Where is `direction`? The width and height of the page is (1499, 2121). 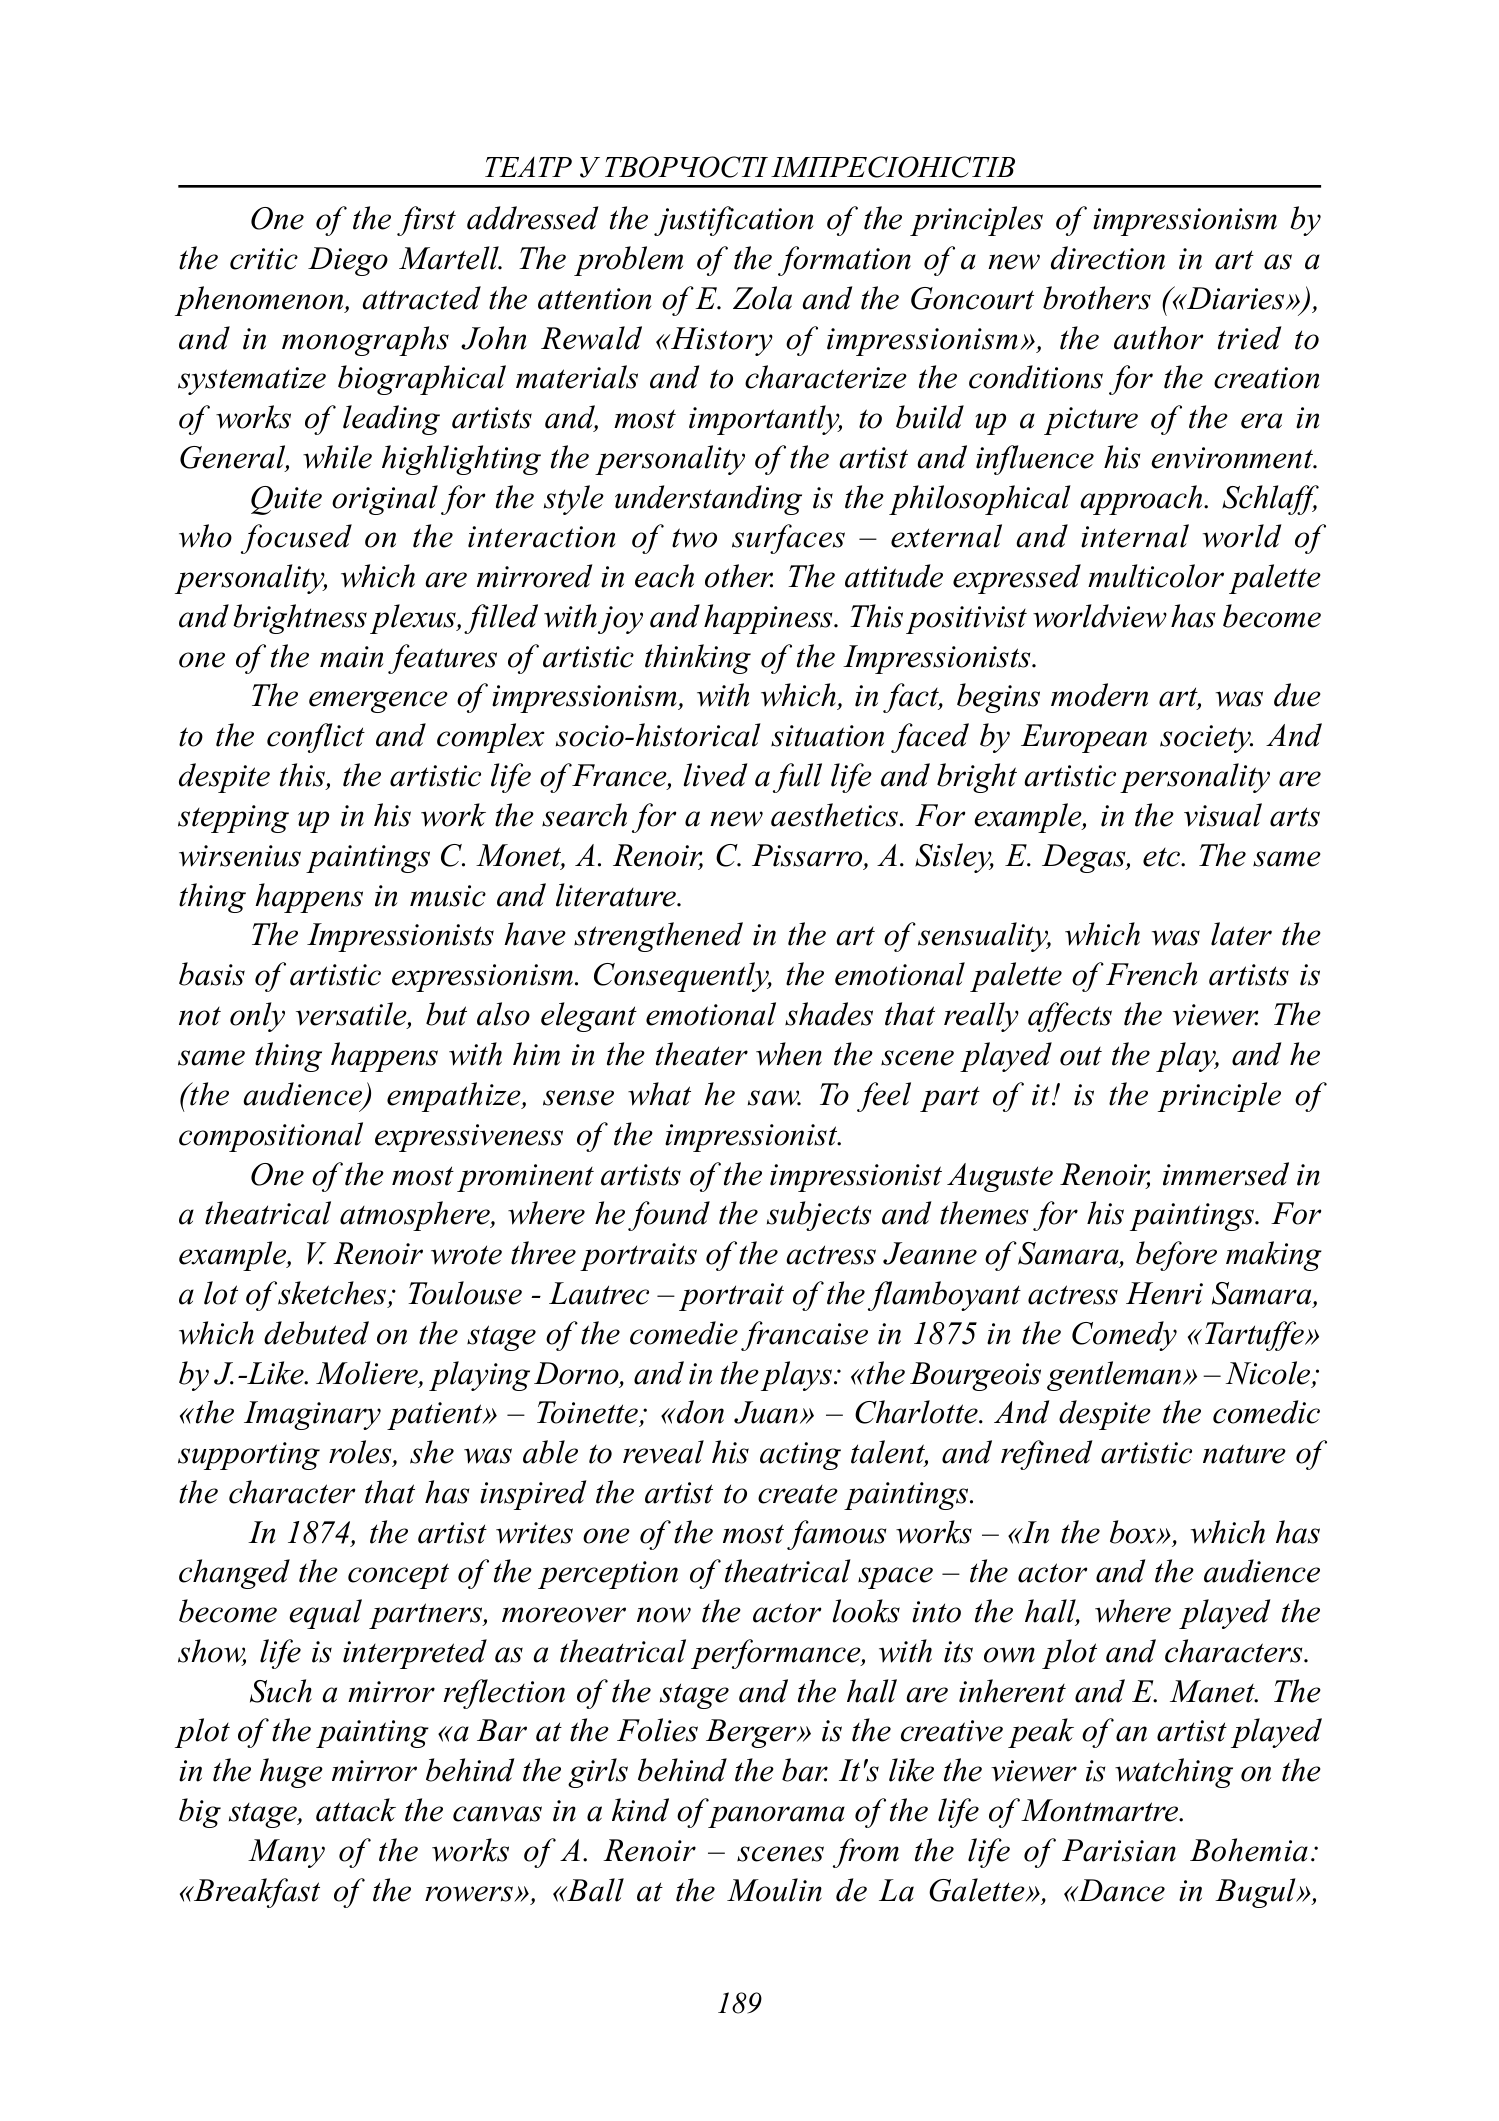
direction is located at coordinates (1108, 258).
